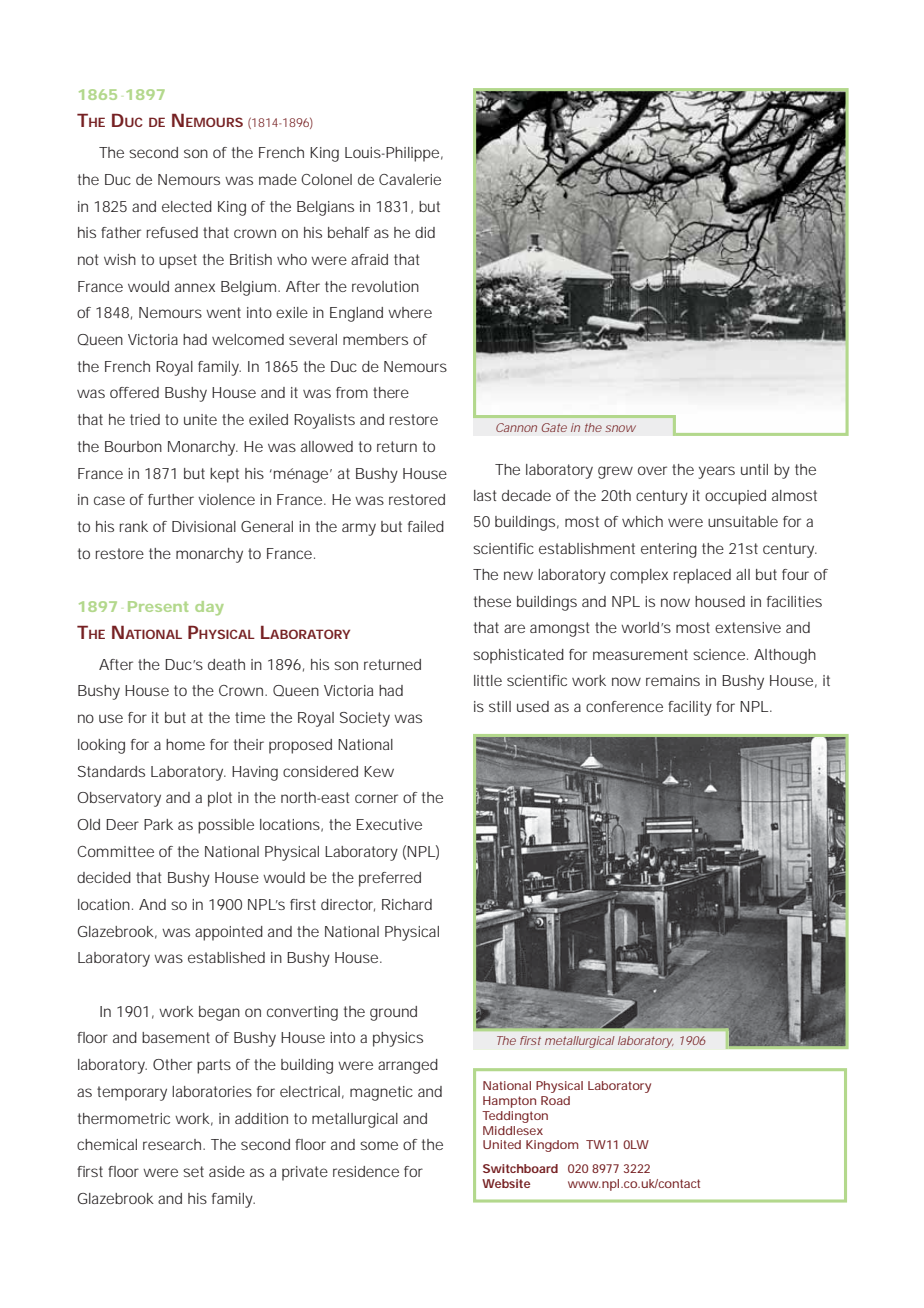  What do you see at coordinates (717, 472) in the image?
I see `years` at bounding box center [717, 472].
